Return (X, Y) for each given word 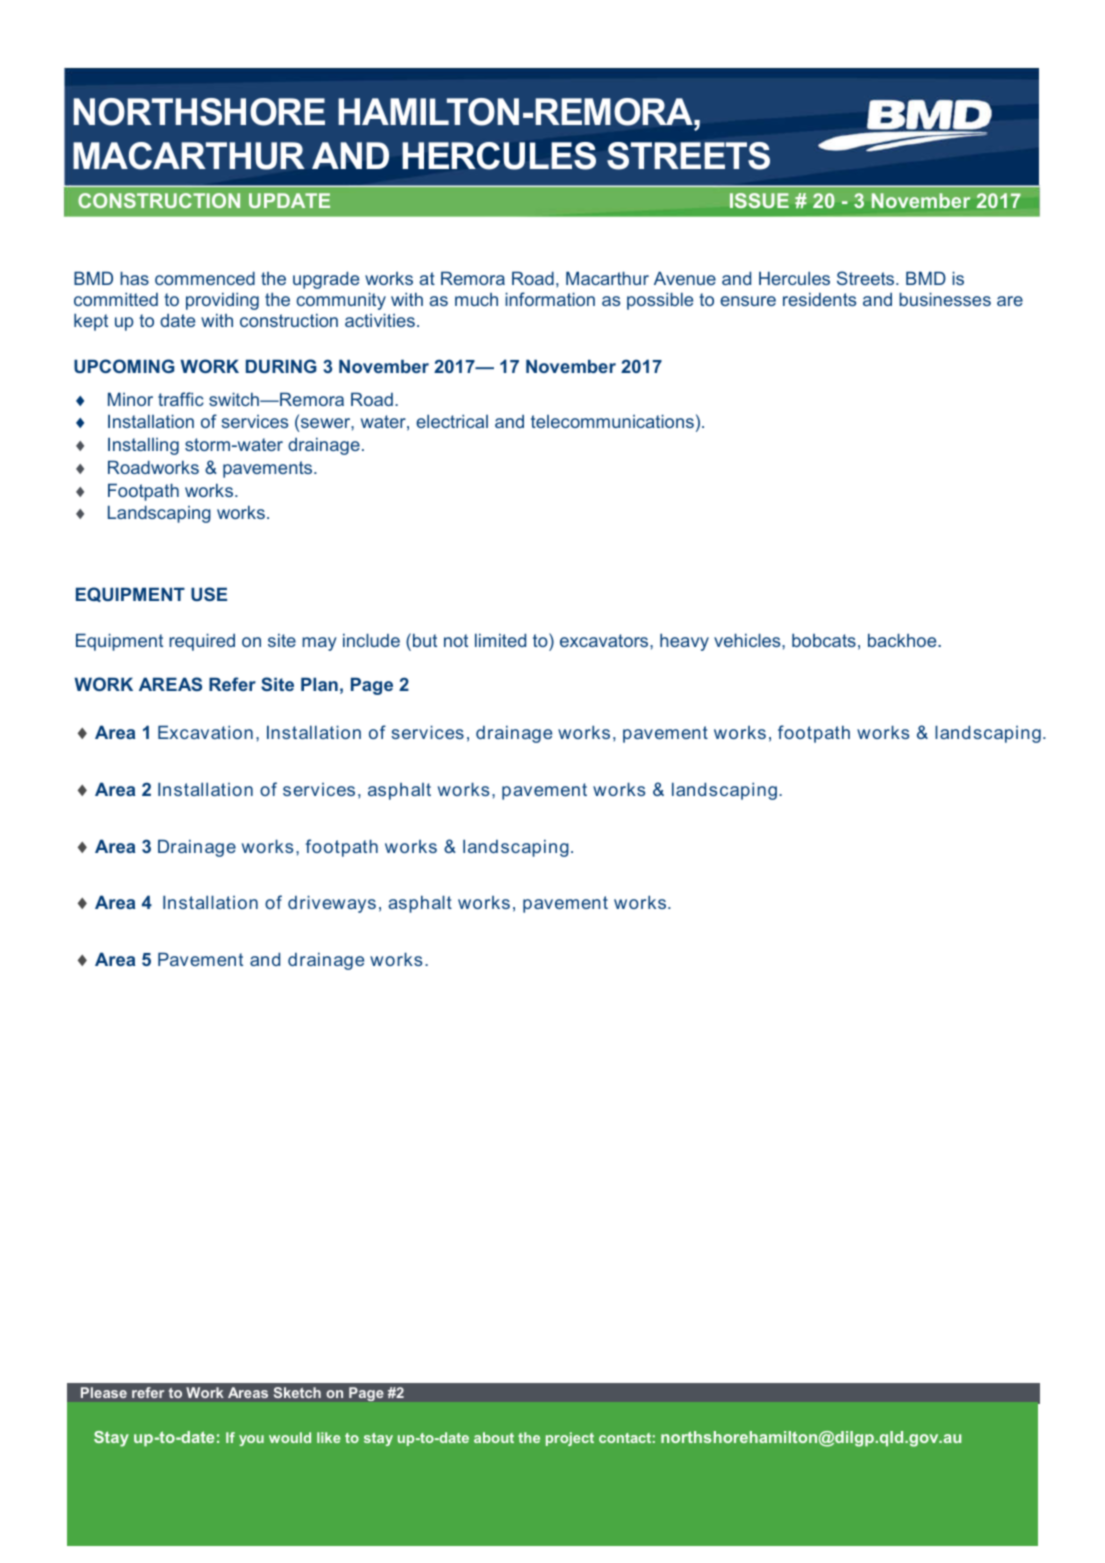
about (494, 1437)
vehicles (748, 640)
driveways (332, 904)
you (251, 1440)
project (570, 1439)
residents (819, 299)
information (550, 299)
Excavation (205, 732)
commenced (205, 278)
